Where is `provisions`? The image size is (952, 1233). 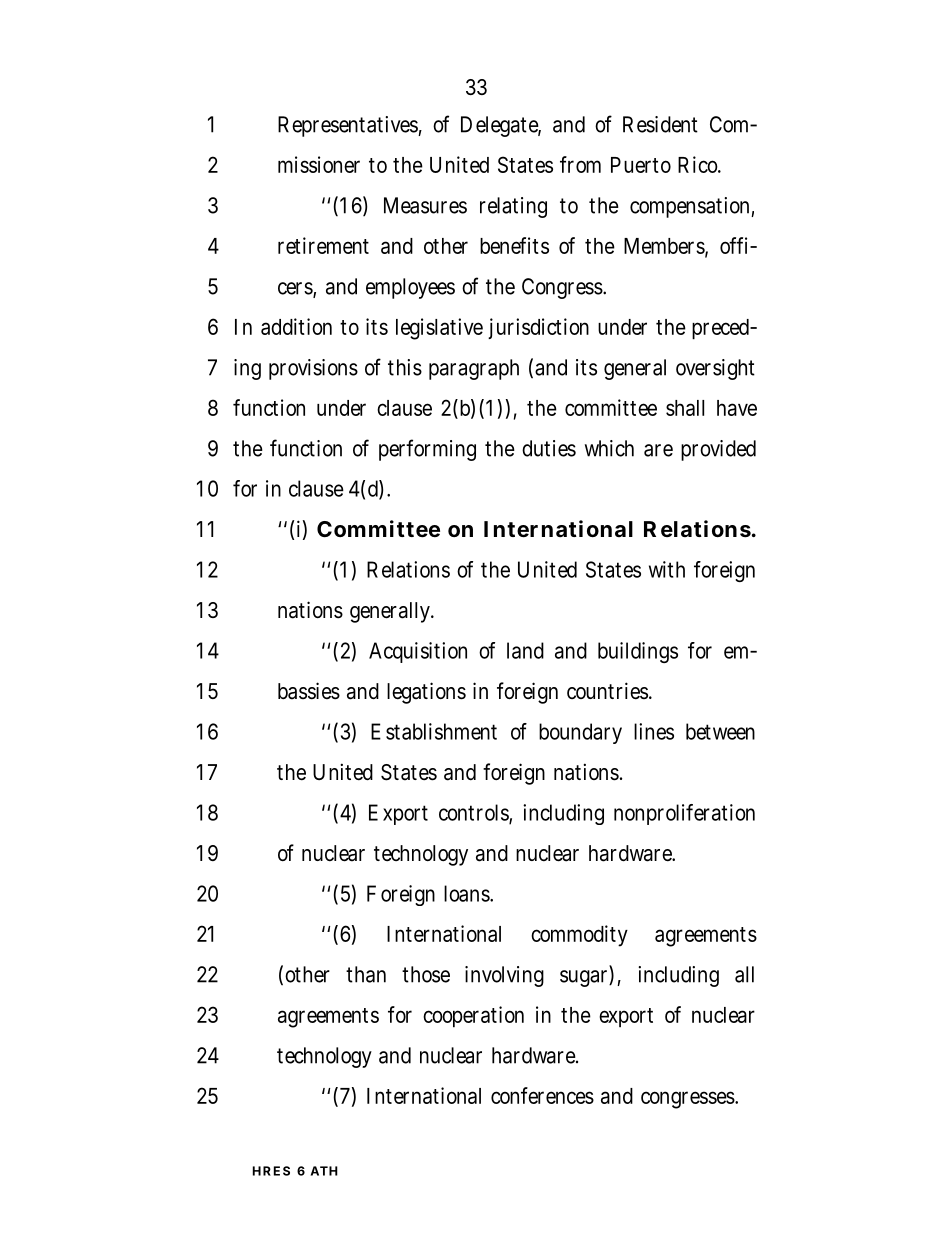 provisions is located at coordinates (313, 369).
